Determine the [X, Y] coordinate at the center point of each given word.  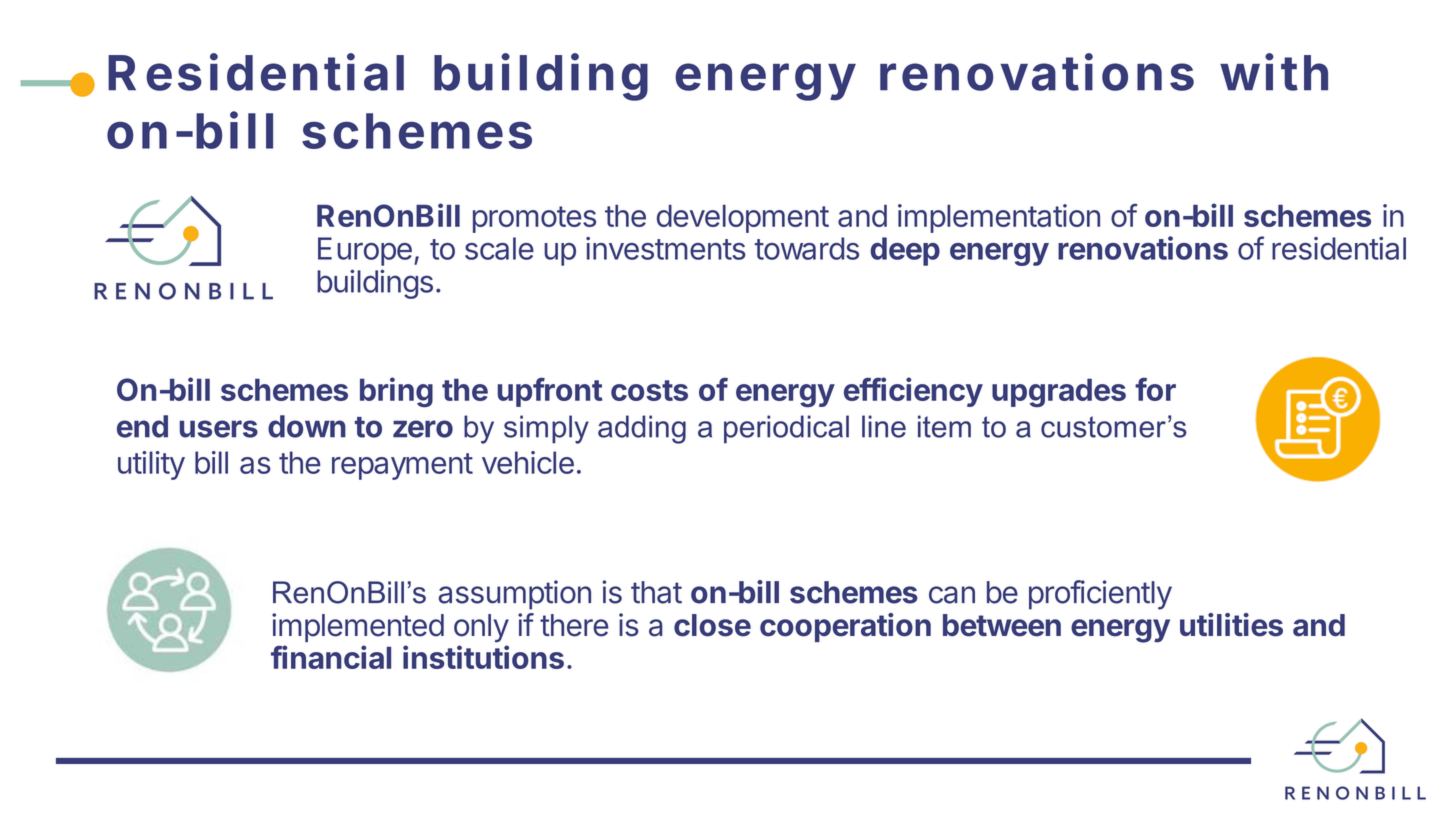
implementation [999, 218]
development [743, 218]
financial [331, 657]
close [712, 625]
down [307, 426]
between [1002, 625]
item [944, 426]
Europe [365, 251]
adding [642, 429]
